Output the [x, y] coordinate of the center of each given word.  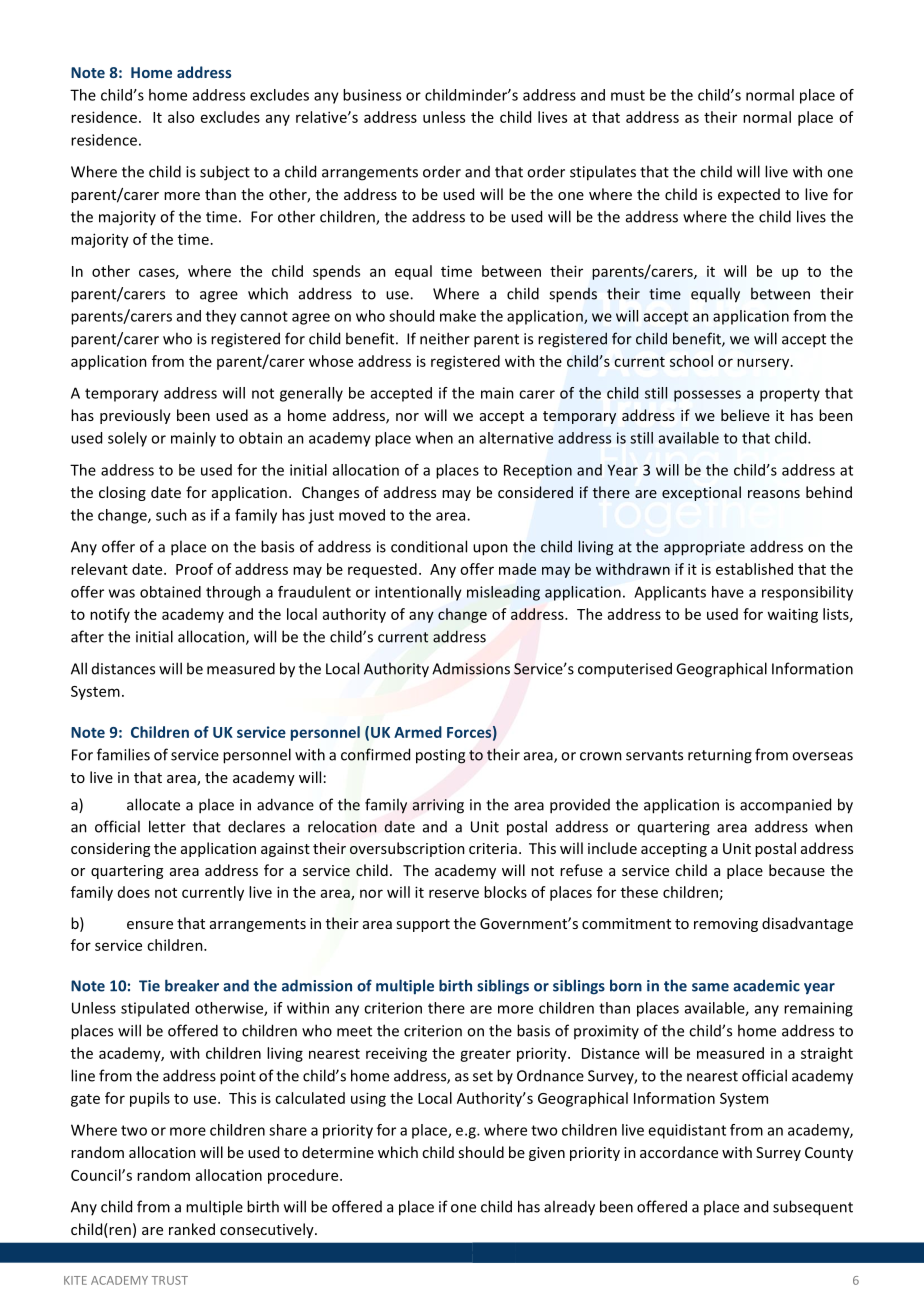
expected [749, 195]
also [181, 117]
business [372, 95]
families [123, 754]
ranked [192, 1229]
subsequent [813, 1208]
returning [720, 756]
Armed [418, 732]
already [569, 1208]
